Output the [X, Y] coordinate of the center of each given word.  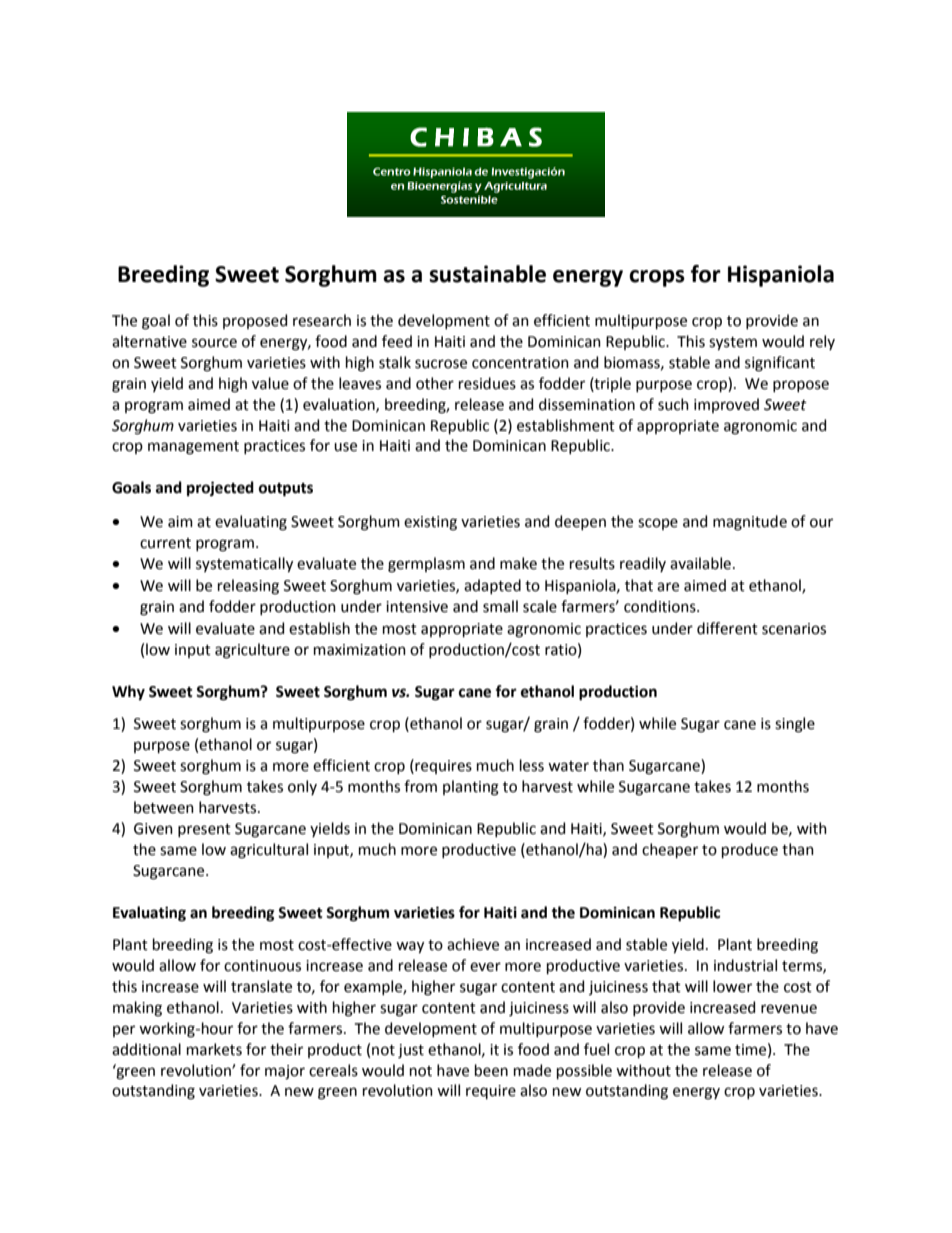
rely [822, 342]
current [165, 543]
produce [750, 850]
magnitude [750, 523]
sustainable [487, 274]
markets [214, 1049]
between [164, 807]
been [491, 1070]
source [214, 343]
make [518, 563]
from [420, 786]
